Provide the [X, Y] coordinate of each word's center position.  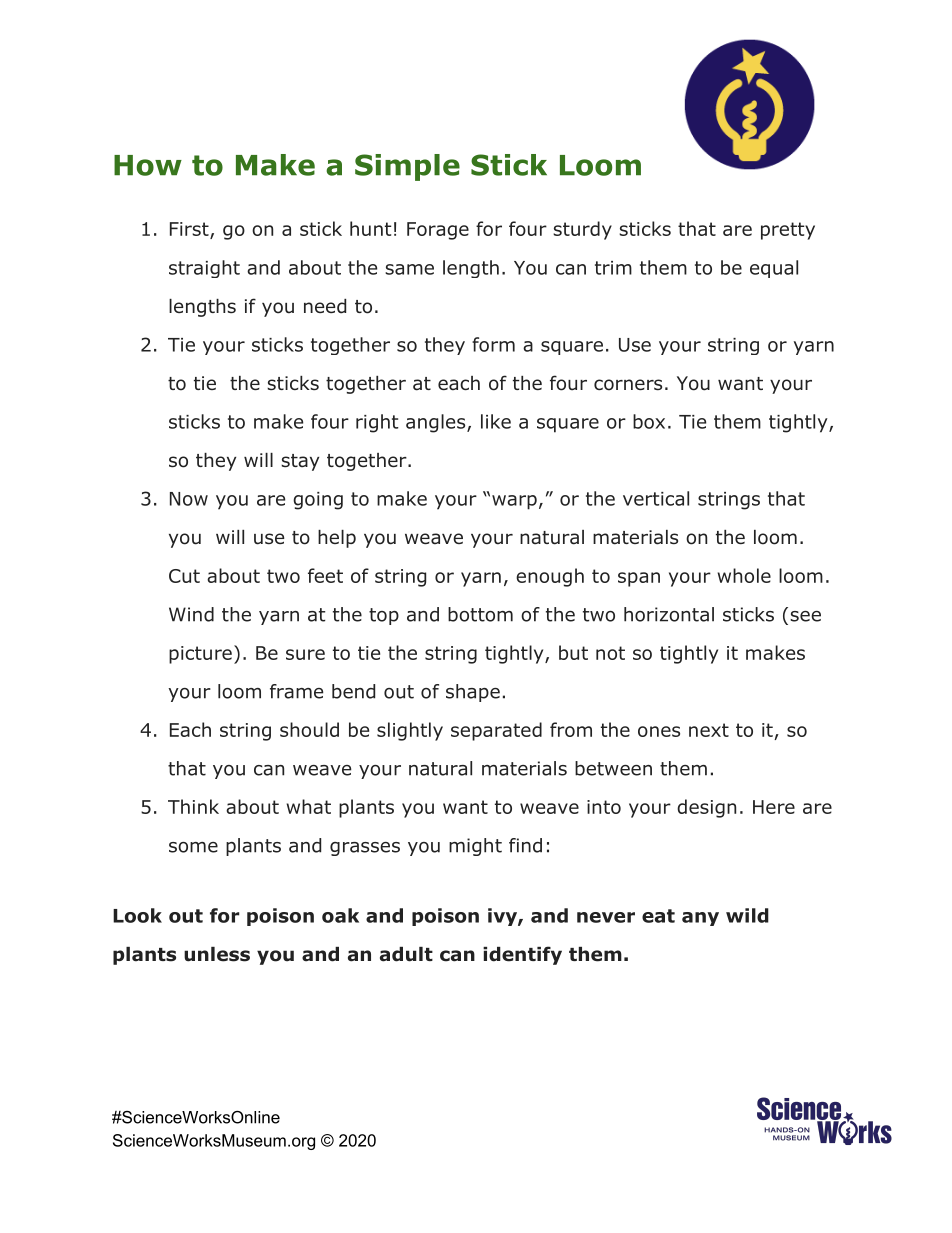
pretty [788, 231]
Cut [184, 576]
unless [217, 954]
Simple [407, 167]
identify [522, 955]
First [190, 230]
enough [550, 577]
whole [744, 575]
